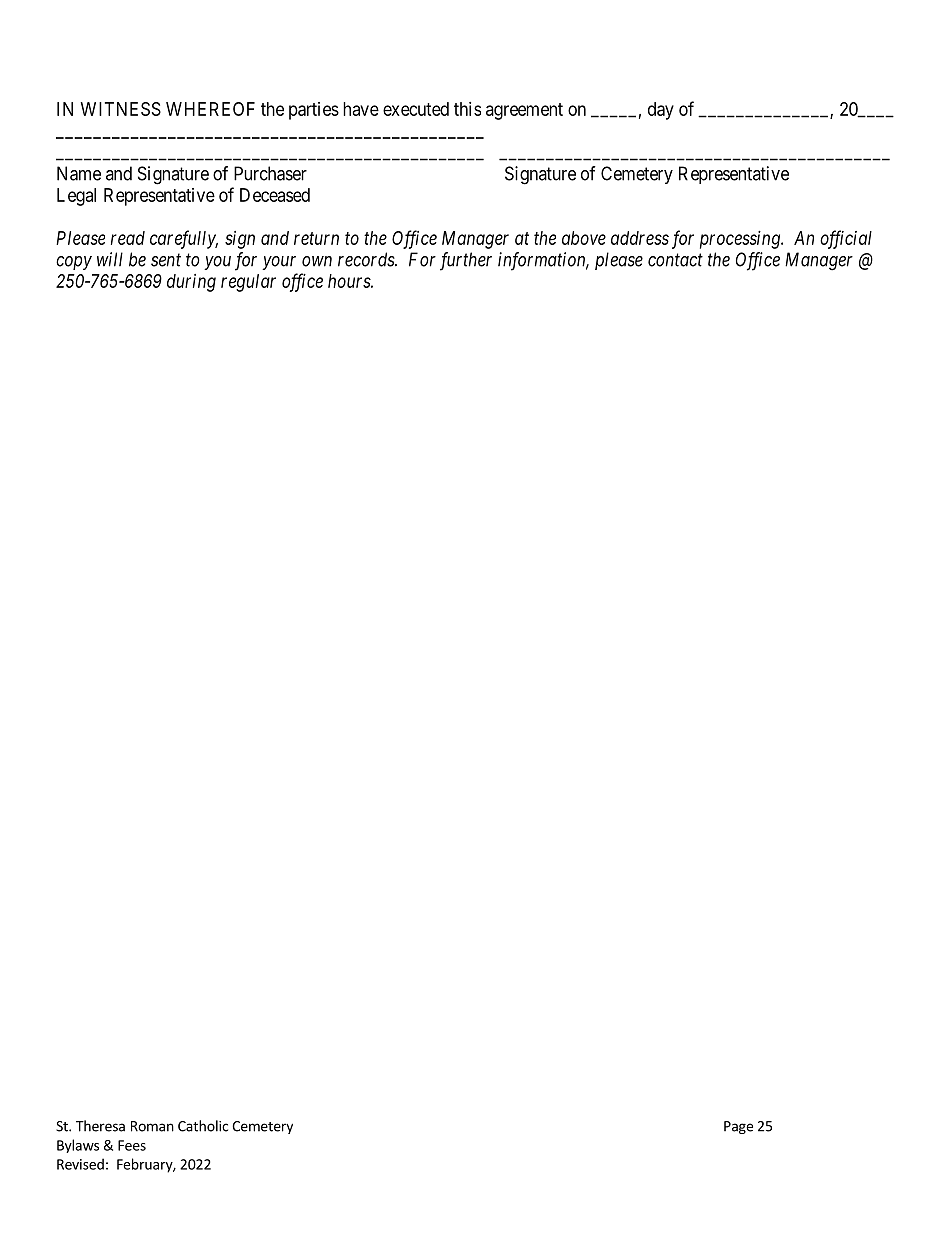 This document has width=952, height=1233. Describe the element at coordinates (467, 109) in the document. I see `this` at that location.
